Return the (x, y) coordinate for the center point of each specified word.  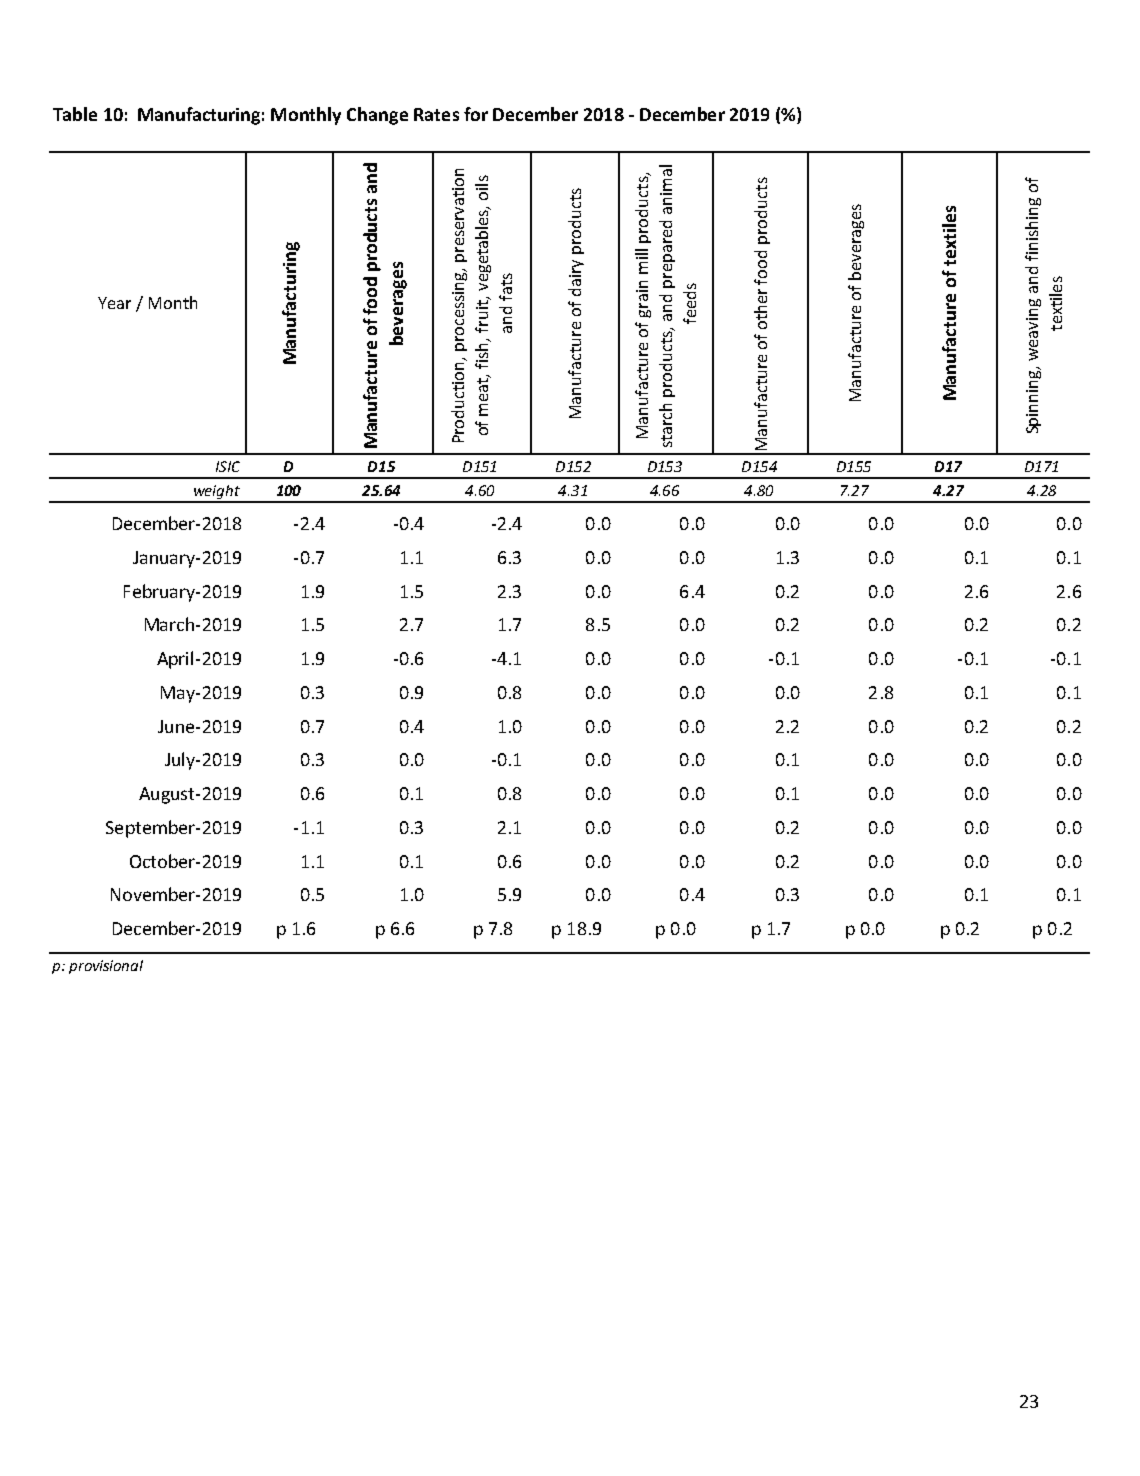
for (476, 114)
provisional (106, 967)
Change (377, 116)
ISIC (228, 466)
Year (114, 303)
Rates (436, 114)
